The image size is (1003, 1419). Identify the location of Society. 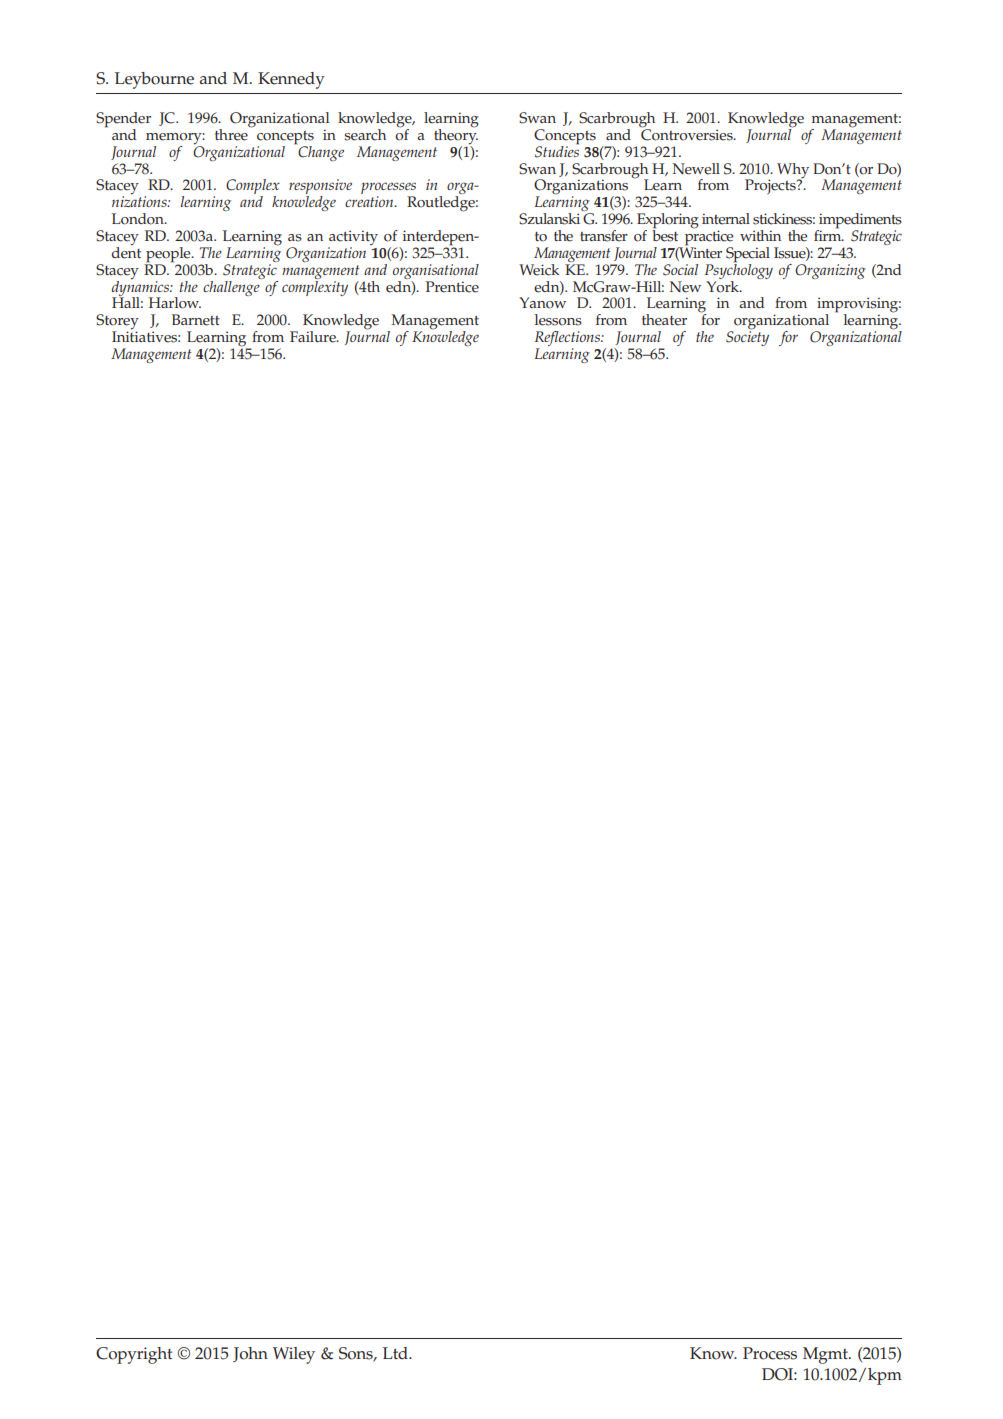
(747, 337).
